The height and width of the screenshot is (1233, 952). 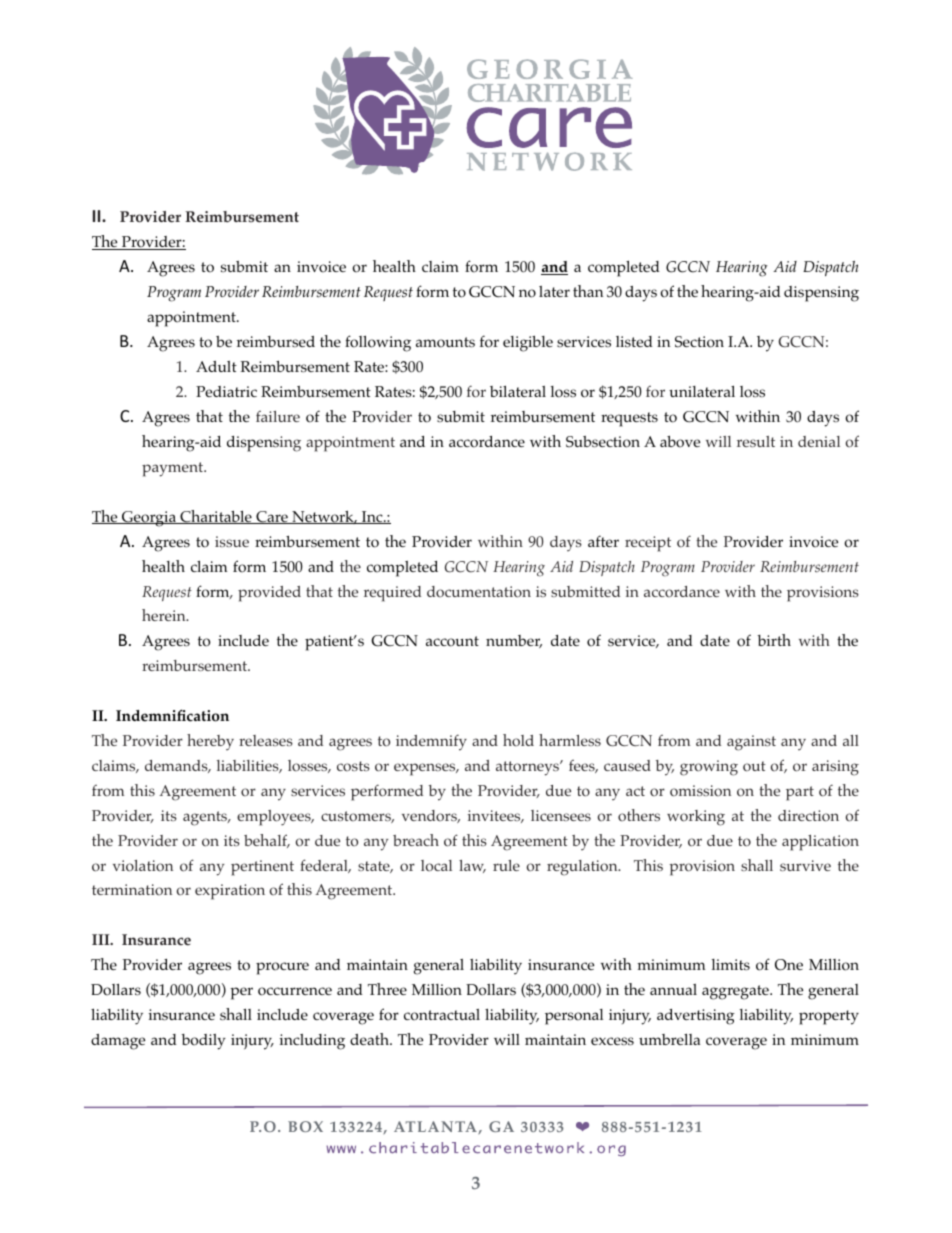 I want to click on ATLANTA, so click(x=436, y=1127).
